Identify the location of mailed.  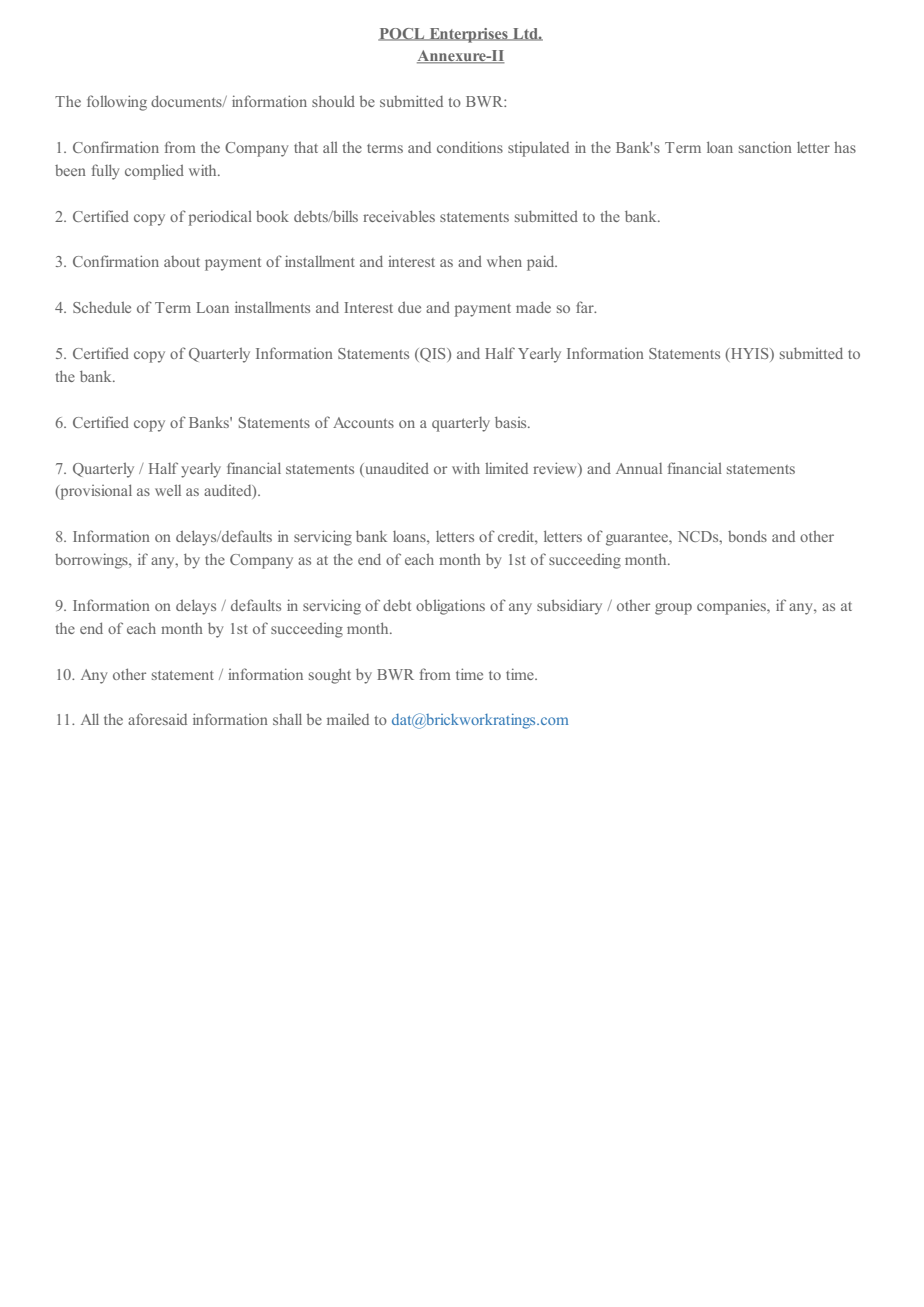
(348, 719).
